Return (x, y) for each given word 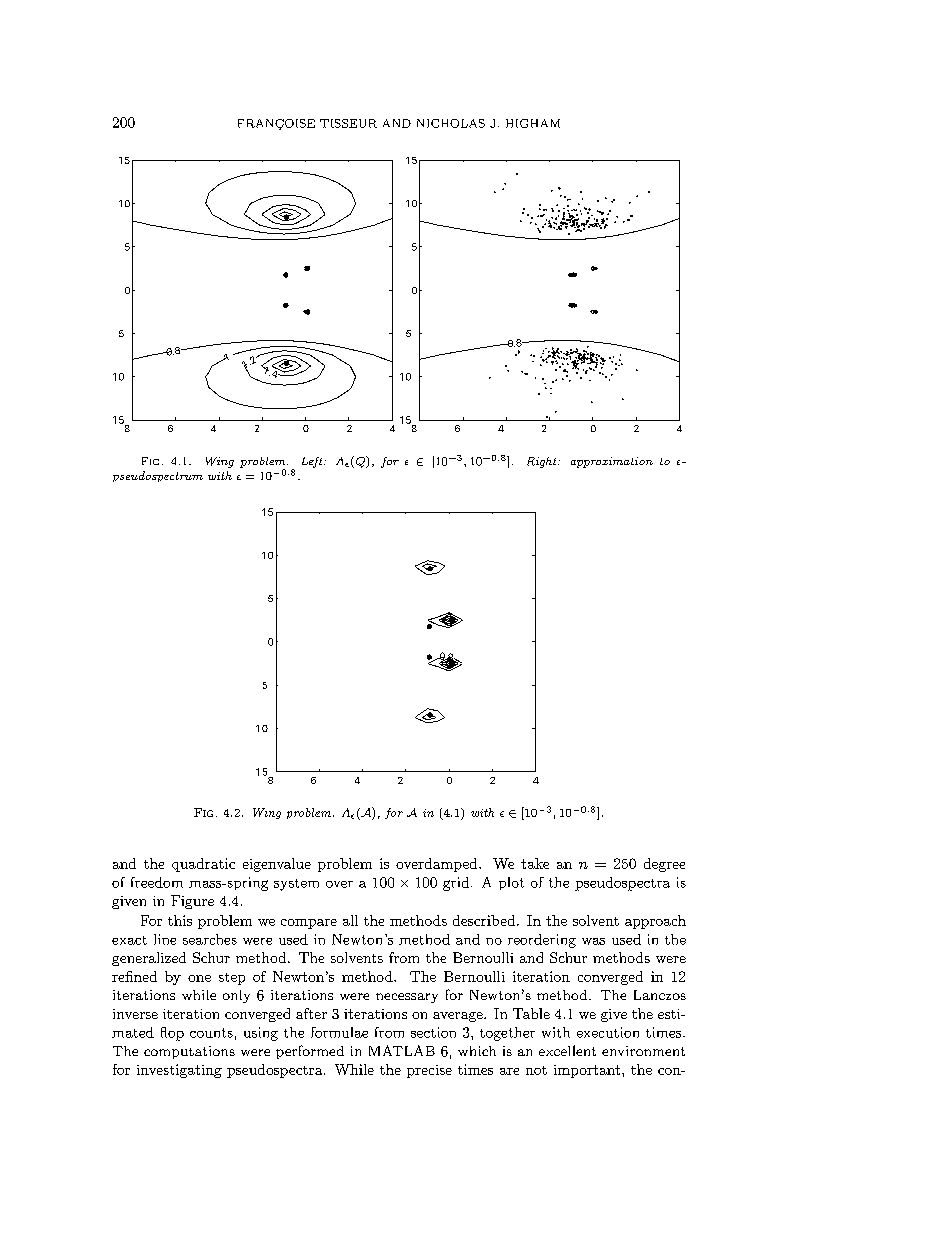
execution (608, 1032)
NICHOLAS (451, 123)
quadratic (203, 865)
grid (457, 884)
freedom (157, 882)
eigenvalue (277, 865)
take (535, 863)
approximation (612, 462)
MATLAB (402, 1050)
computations (189, 1052)
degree (664, 865)
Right (543, 462)
